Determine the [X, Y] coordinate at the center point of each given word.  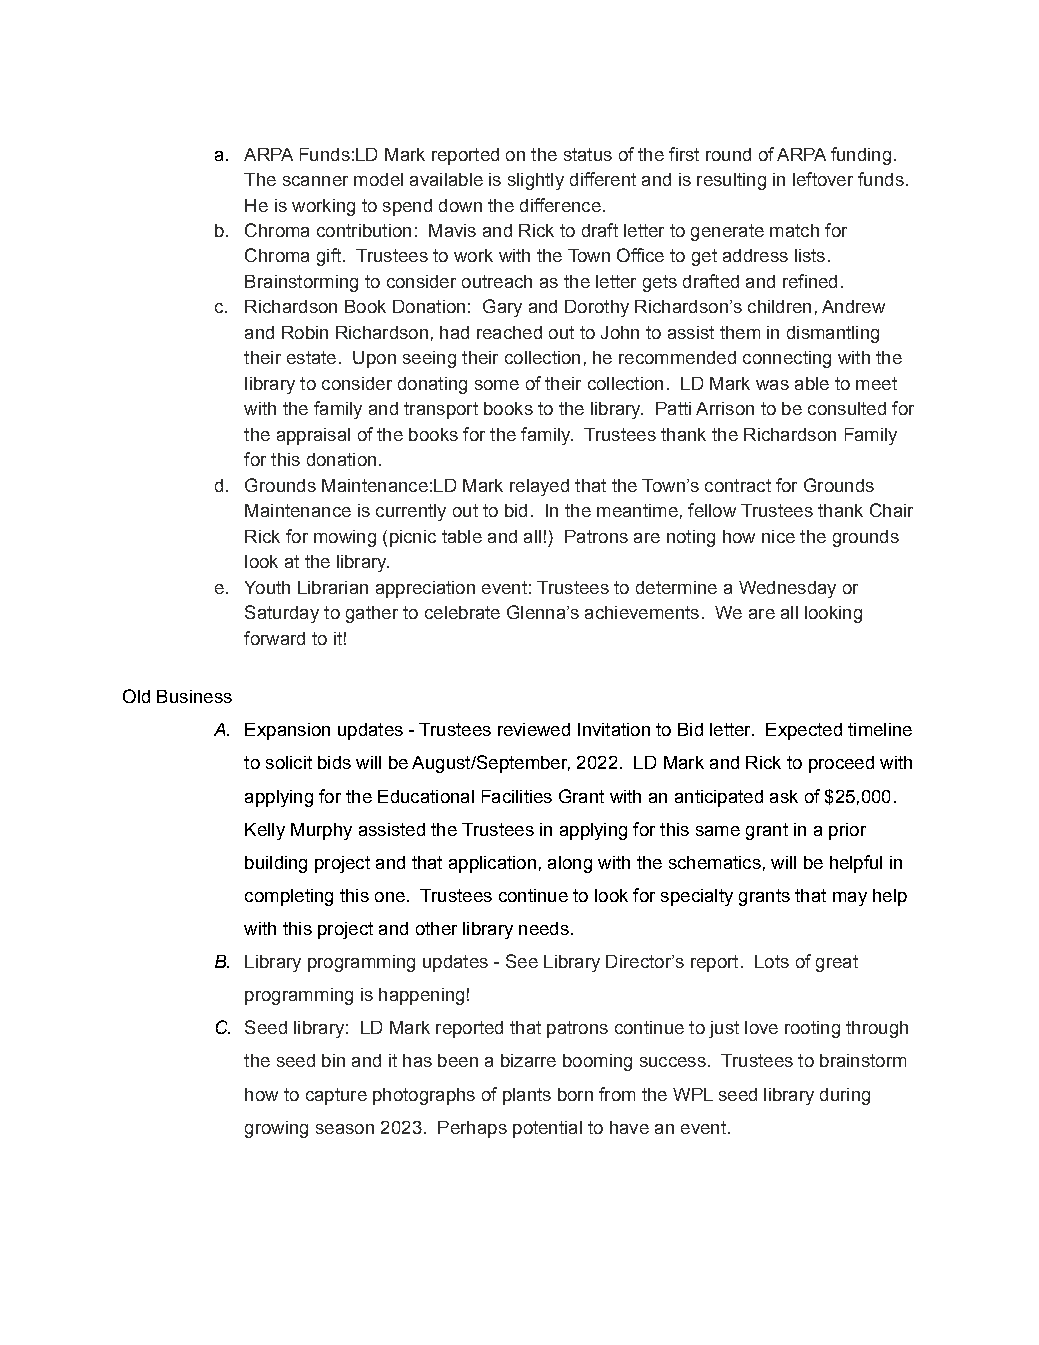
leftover [823, 179]
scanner [315, 181]
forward [274, 638]
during [845, 1096]
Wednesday [787, 589]
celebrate [462, 612]
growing [276, 1129]
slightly [536, 181]
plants [527, 1096]
